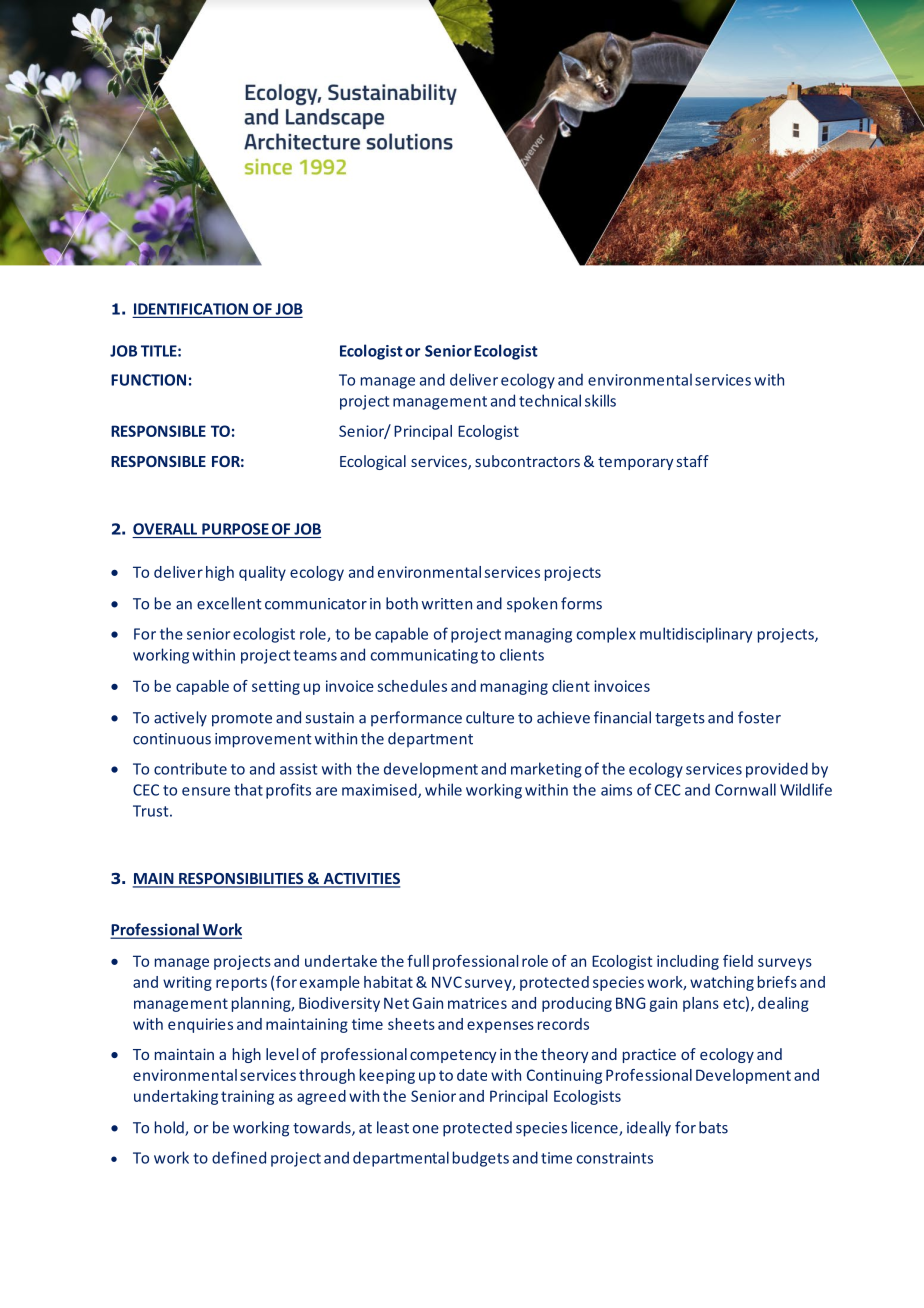 Image resolution: width=924 pixels, height=1308 pixels. I want to click on IDENTIFICATION, so click(191, 309).
